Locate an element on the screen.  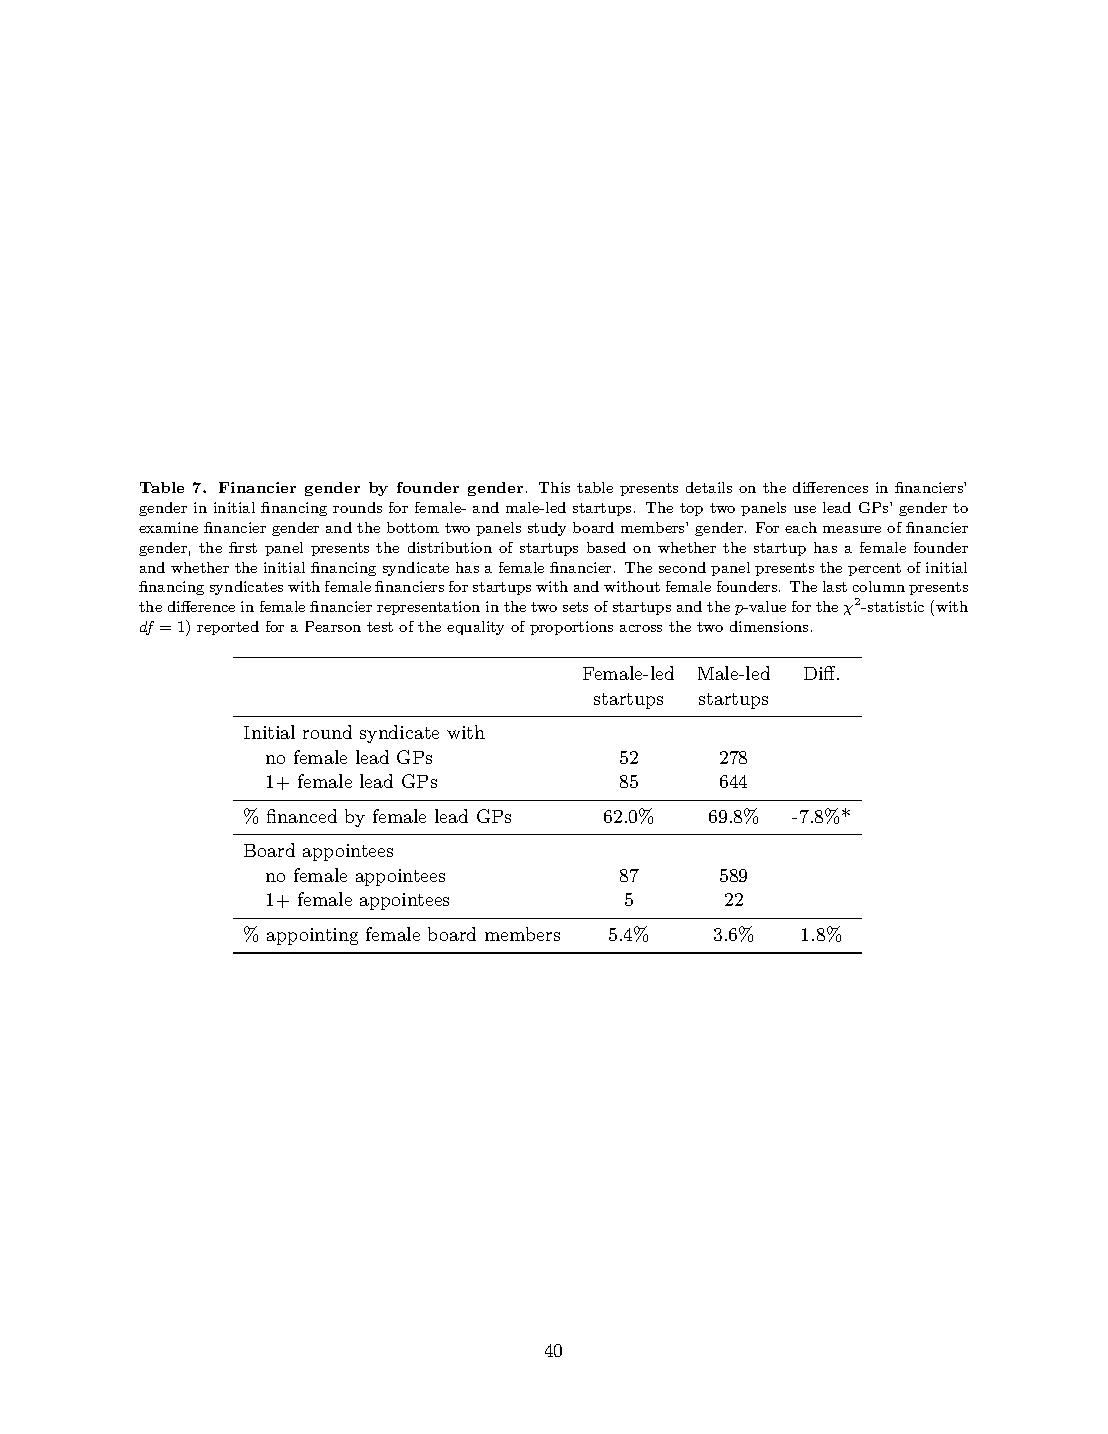
appointing is located at coordinates (312, 936).
